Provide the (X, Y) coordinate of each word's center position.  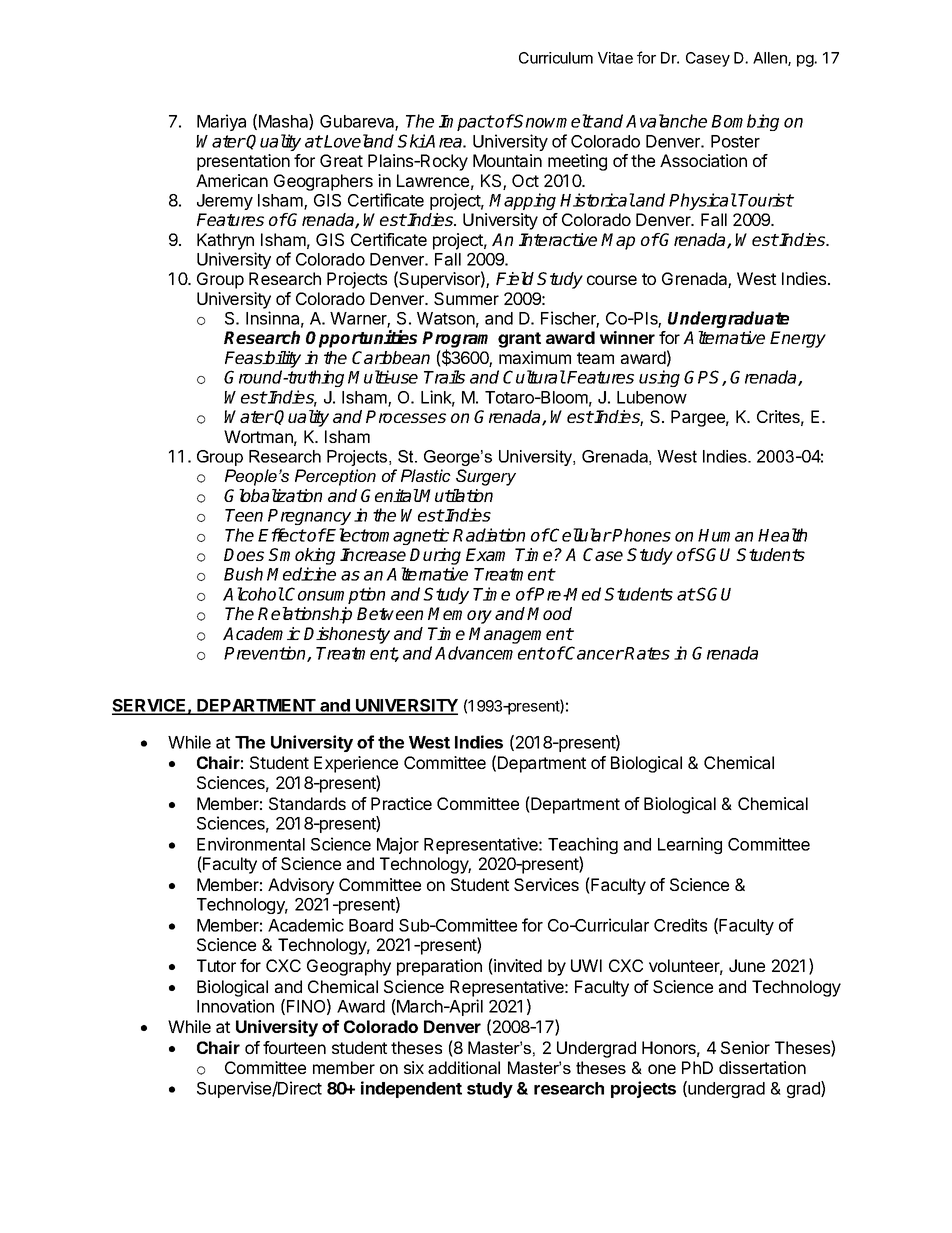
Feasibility (263, 359)
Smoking (301, 558)
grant (519, 340)
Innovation (235, 1006)
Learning (690, 845)
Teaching (583, 847)
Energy (798, 339)
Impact (466, 123)
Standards (307, 803)
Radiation (489, 535)
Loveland (358, 141)
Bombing (745, 122)
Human (725, 535)
